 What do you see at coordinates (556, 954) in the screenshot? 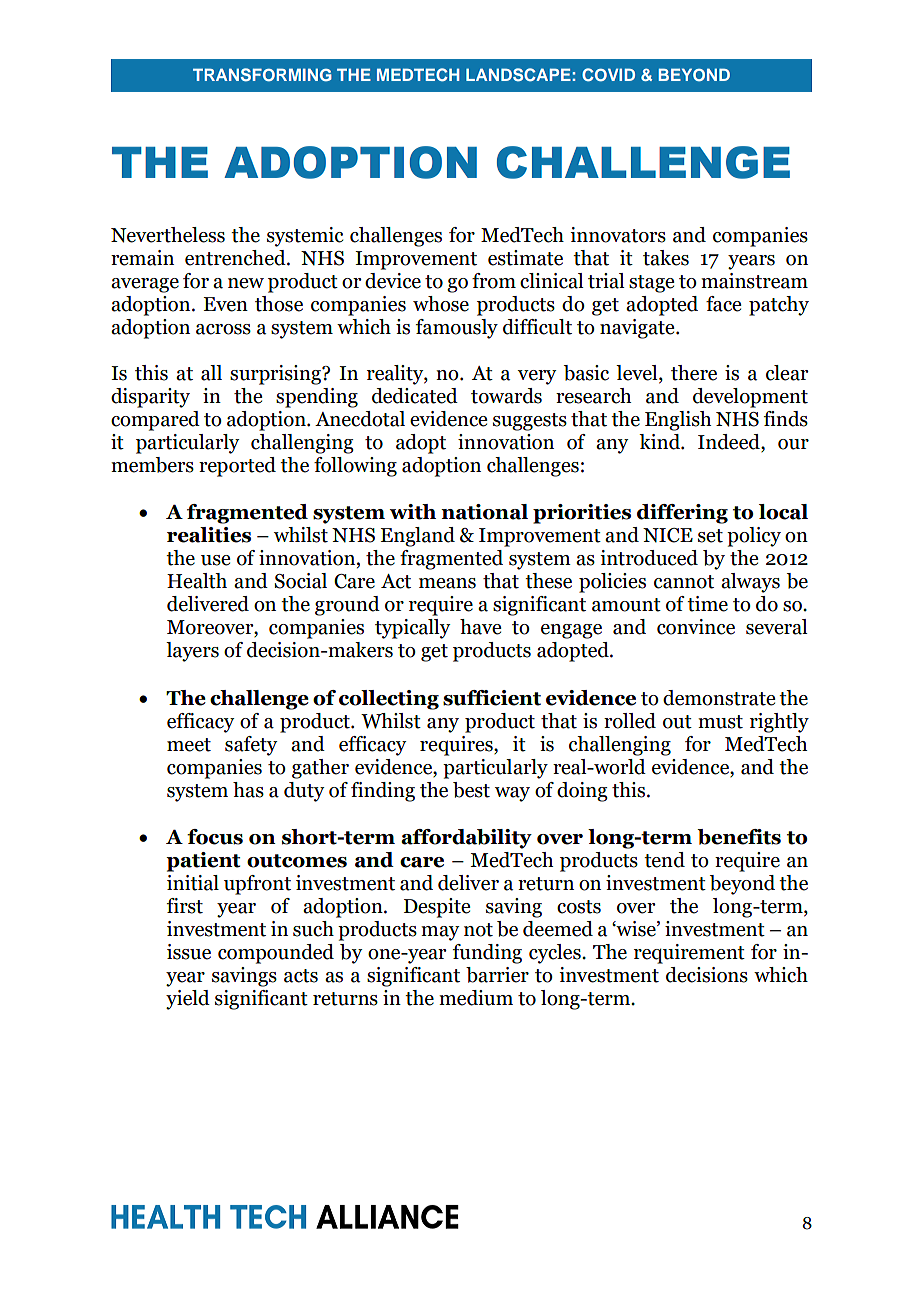
I see `cycles` at bounding box center [556, 954].
